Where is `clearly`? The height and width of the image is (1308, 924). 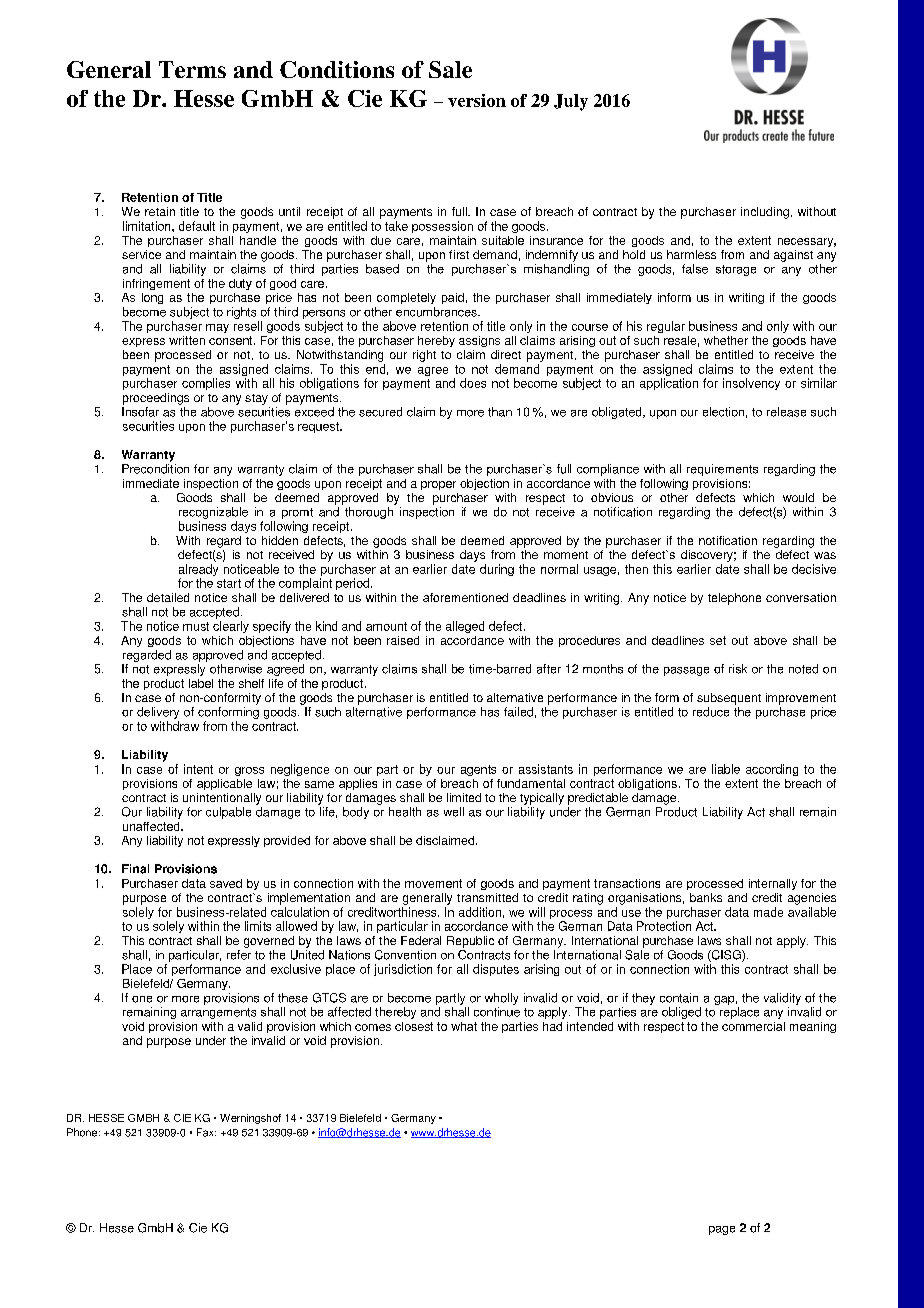 clearly is located at coordinates (231, 627).
